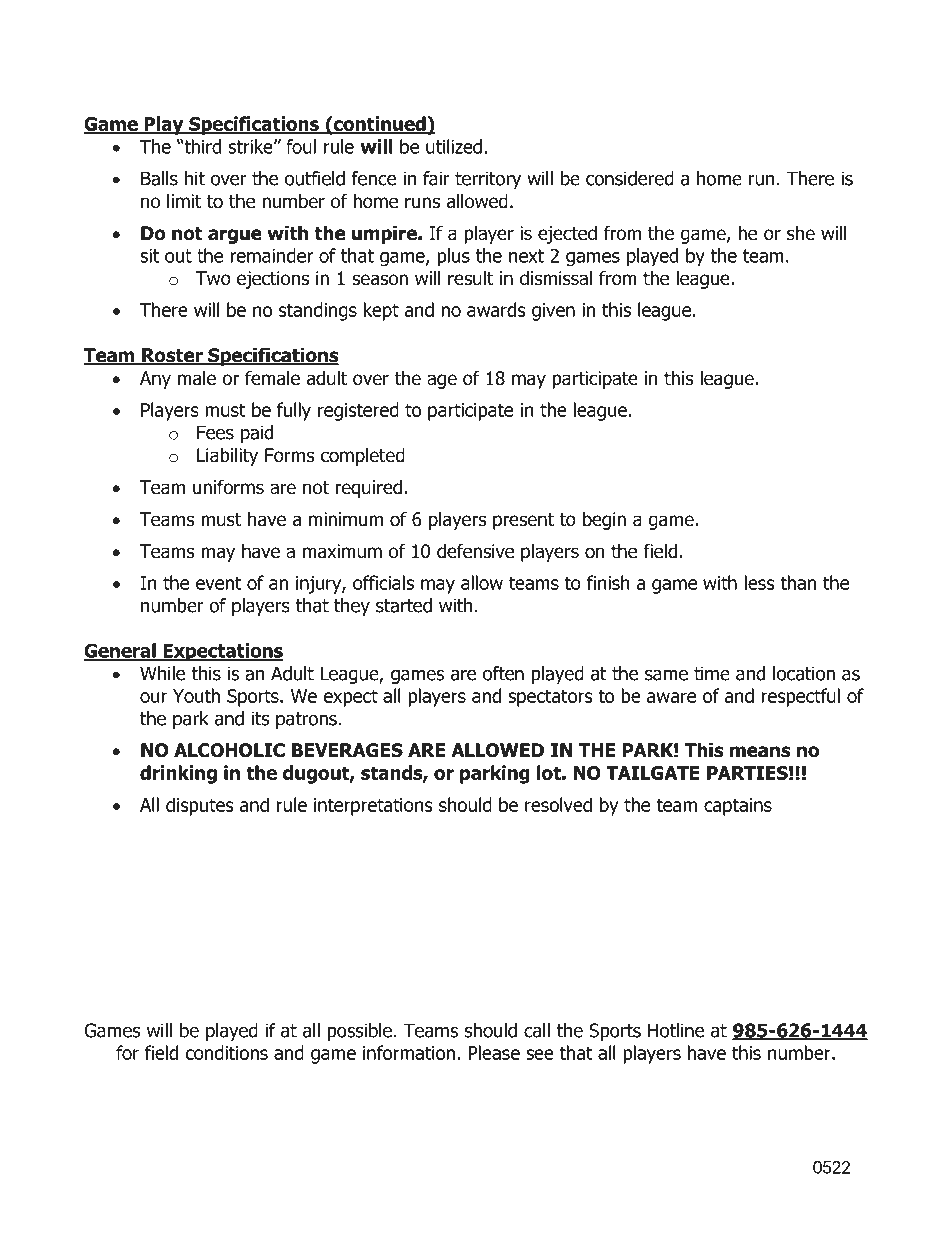  I want to click on started, so click(404, 605).
